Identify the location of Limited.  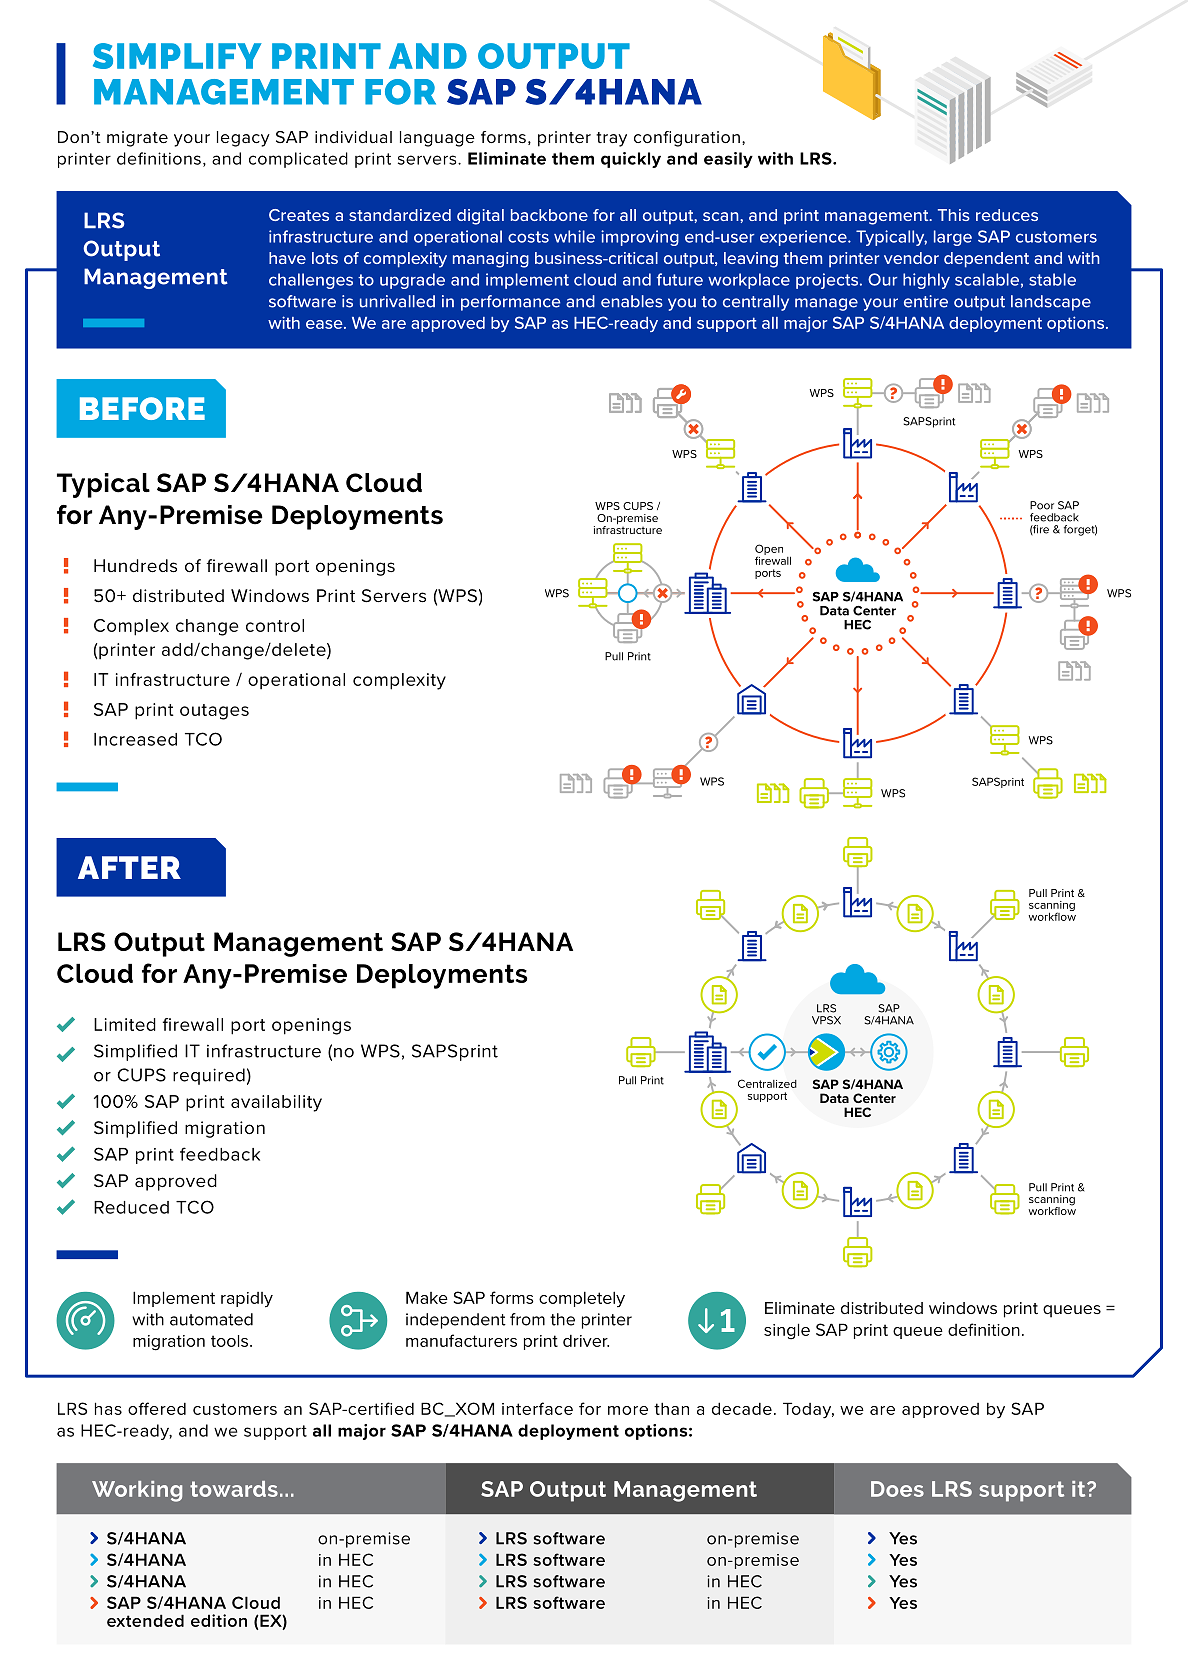
(125, 1024).
